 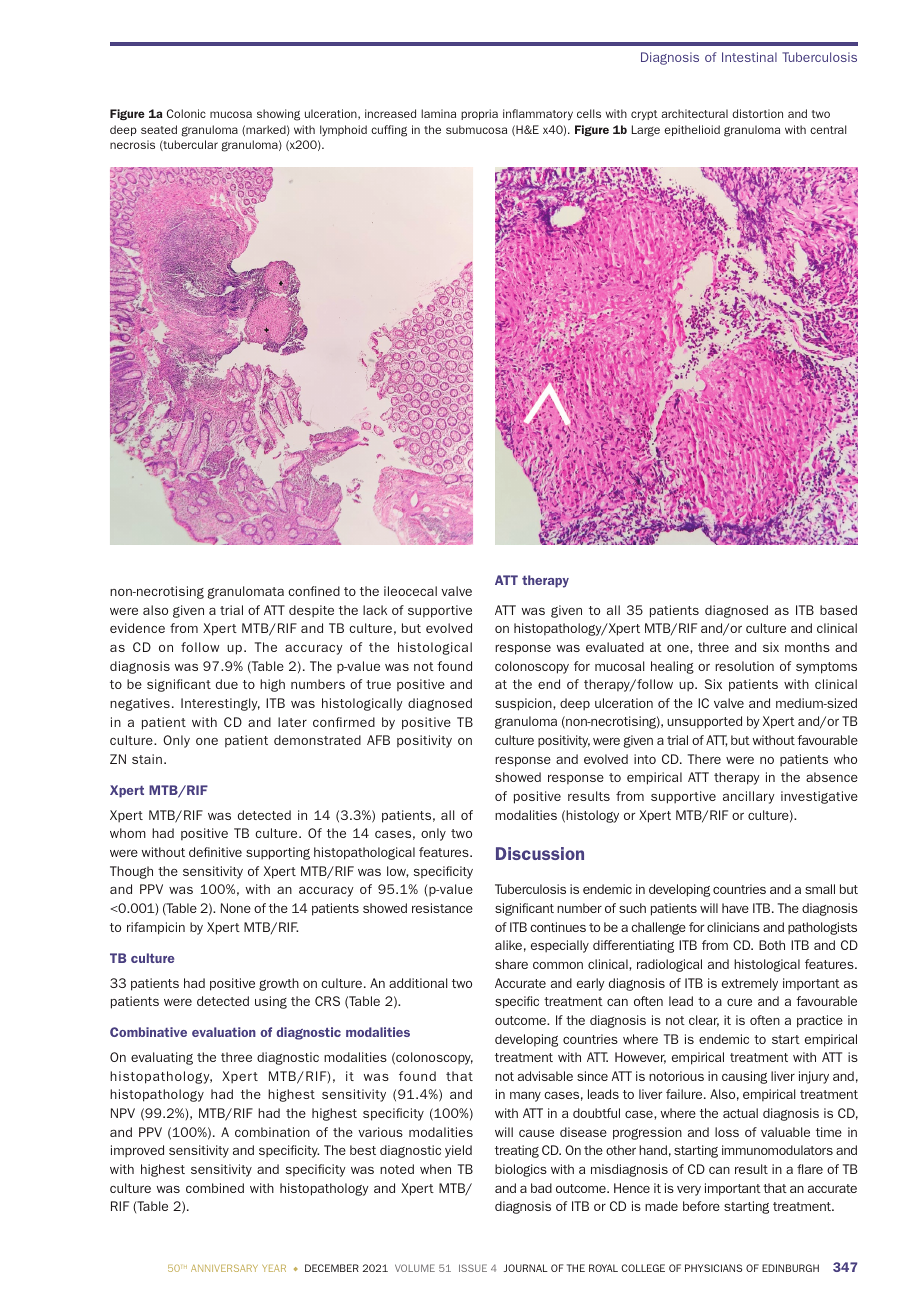 What do you see at coordinates (375, 610) in the screenshot?
I see `lack` at bounding box center [375, 610].
